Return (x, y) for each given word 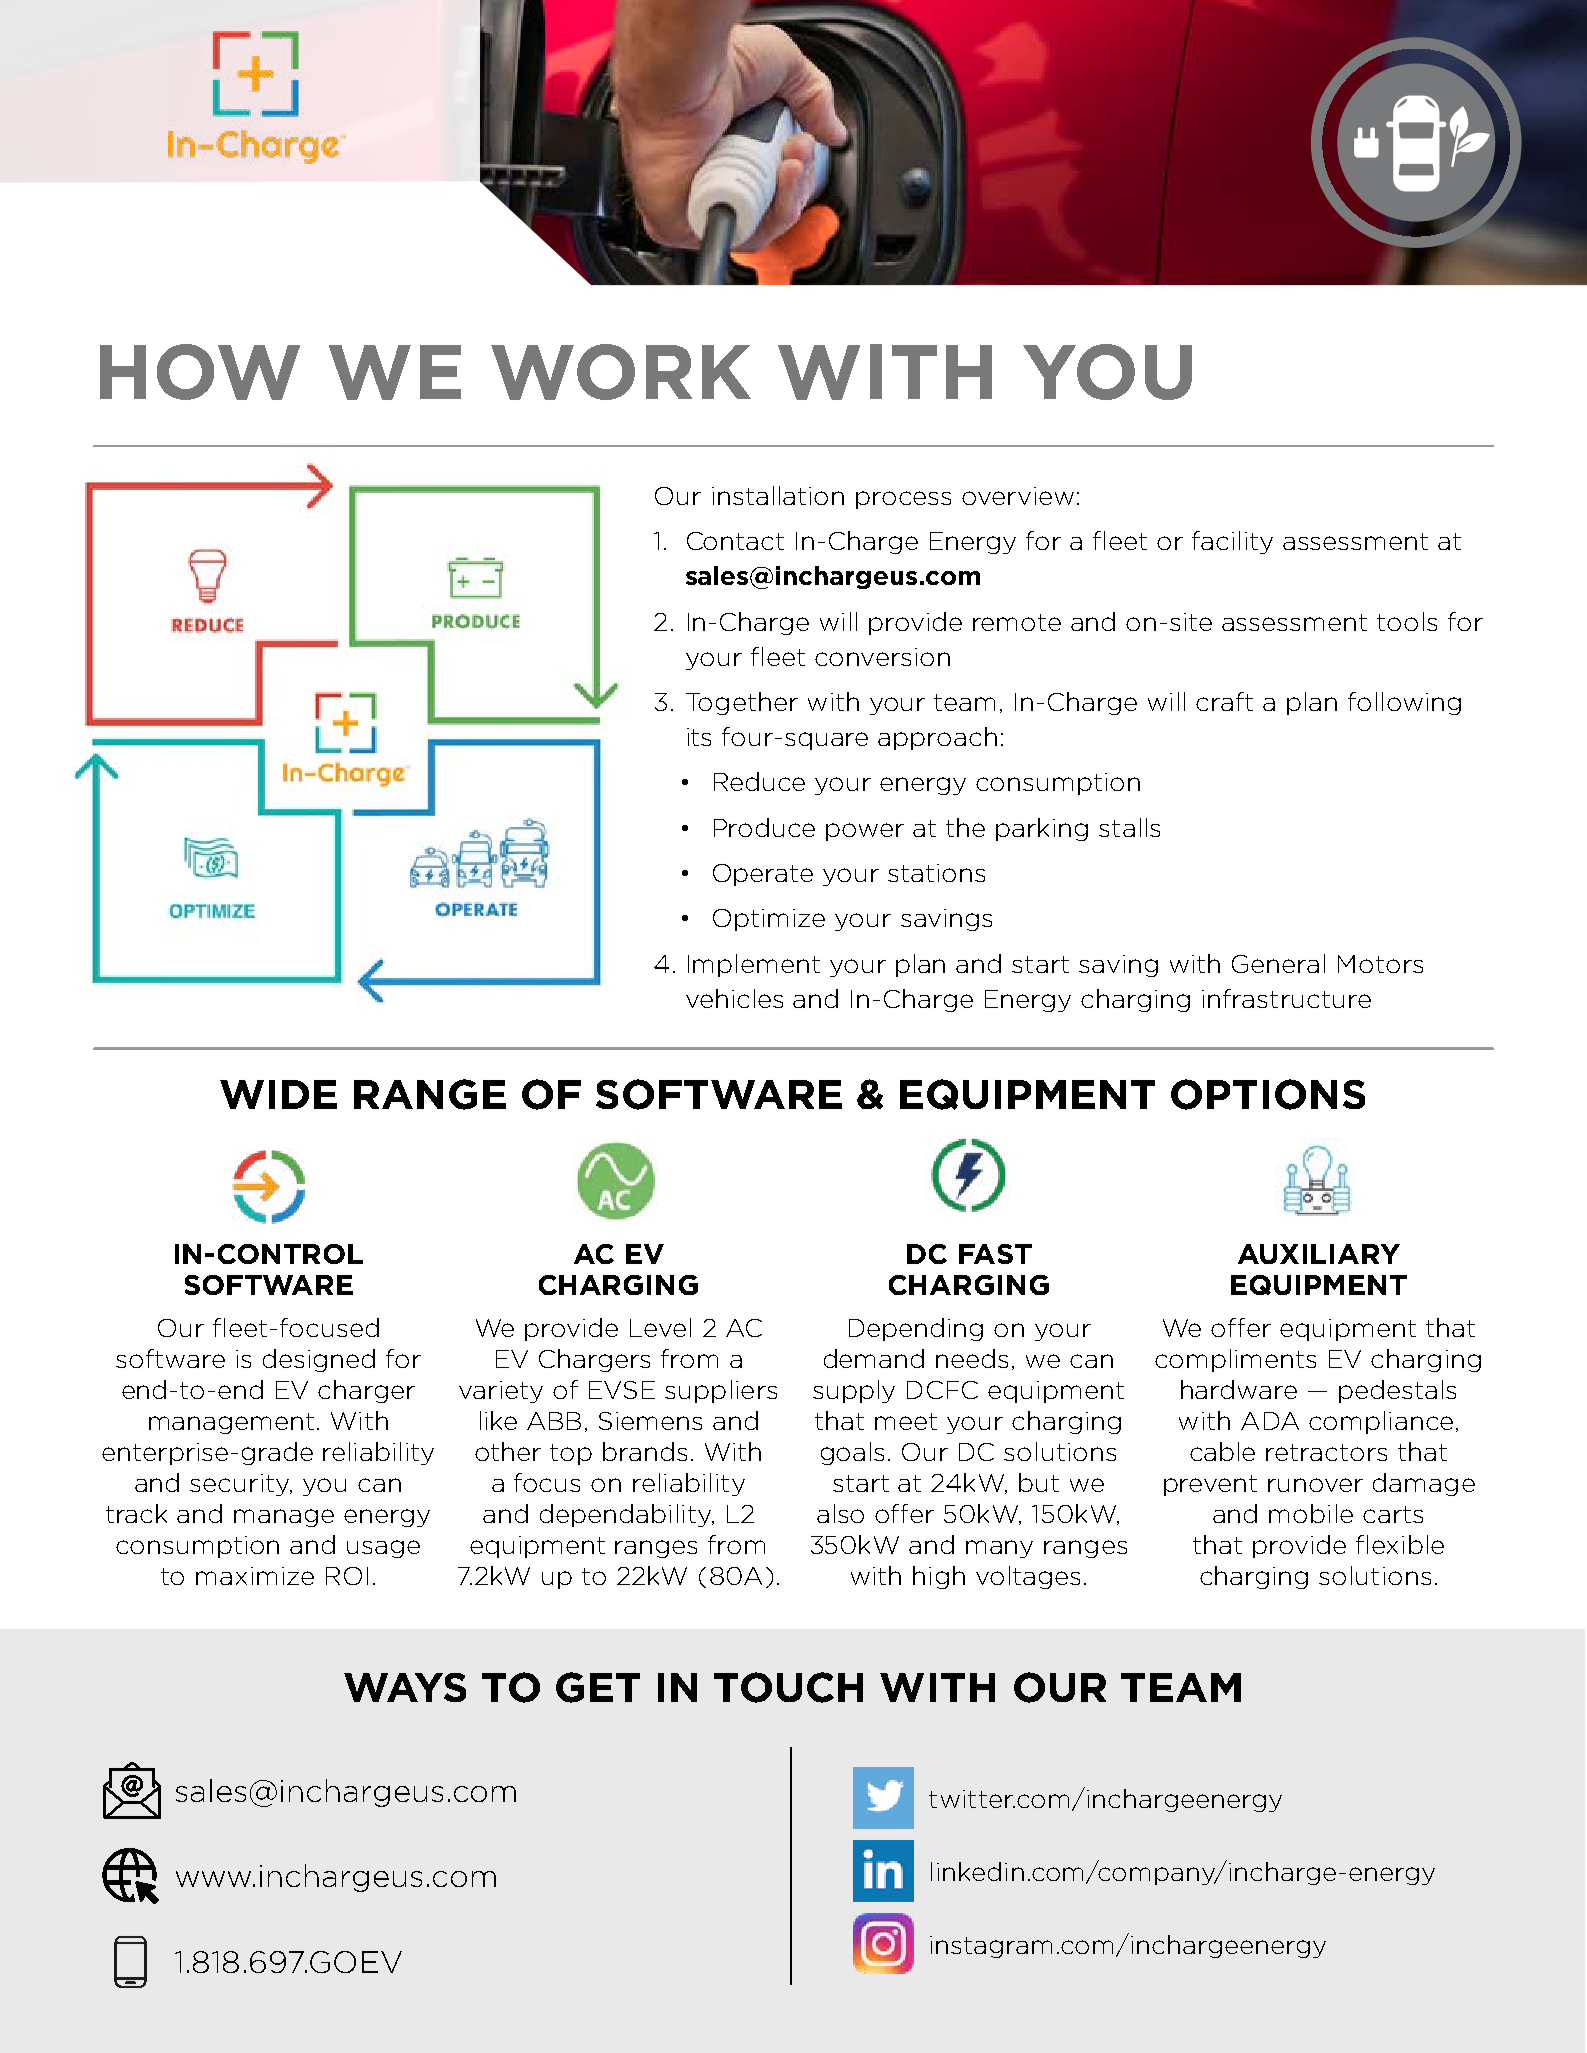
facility (1232, 542)
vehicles (734, 998)
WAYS (405, 1687)
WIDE (278, 1094)
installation (778, 495)
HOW (200, 372)
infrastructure (1286, 998)
